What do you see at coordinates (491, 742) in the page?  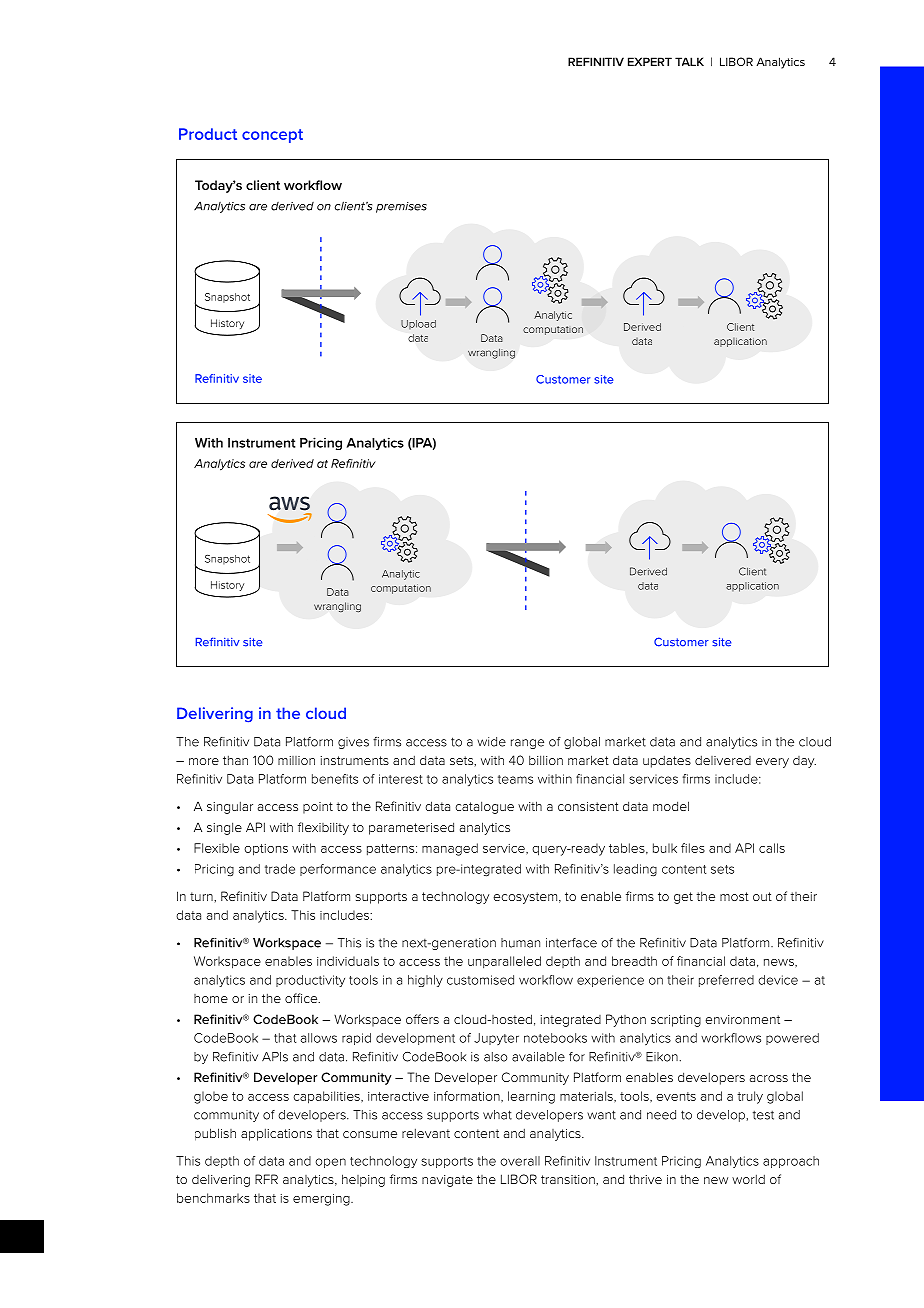 I see `wide` at bounding box center [491, 742].
